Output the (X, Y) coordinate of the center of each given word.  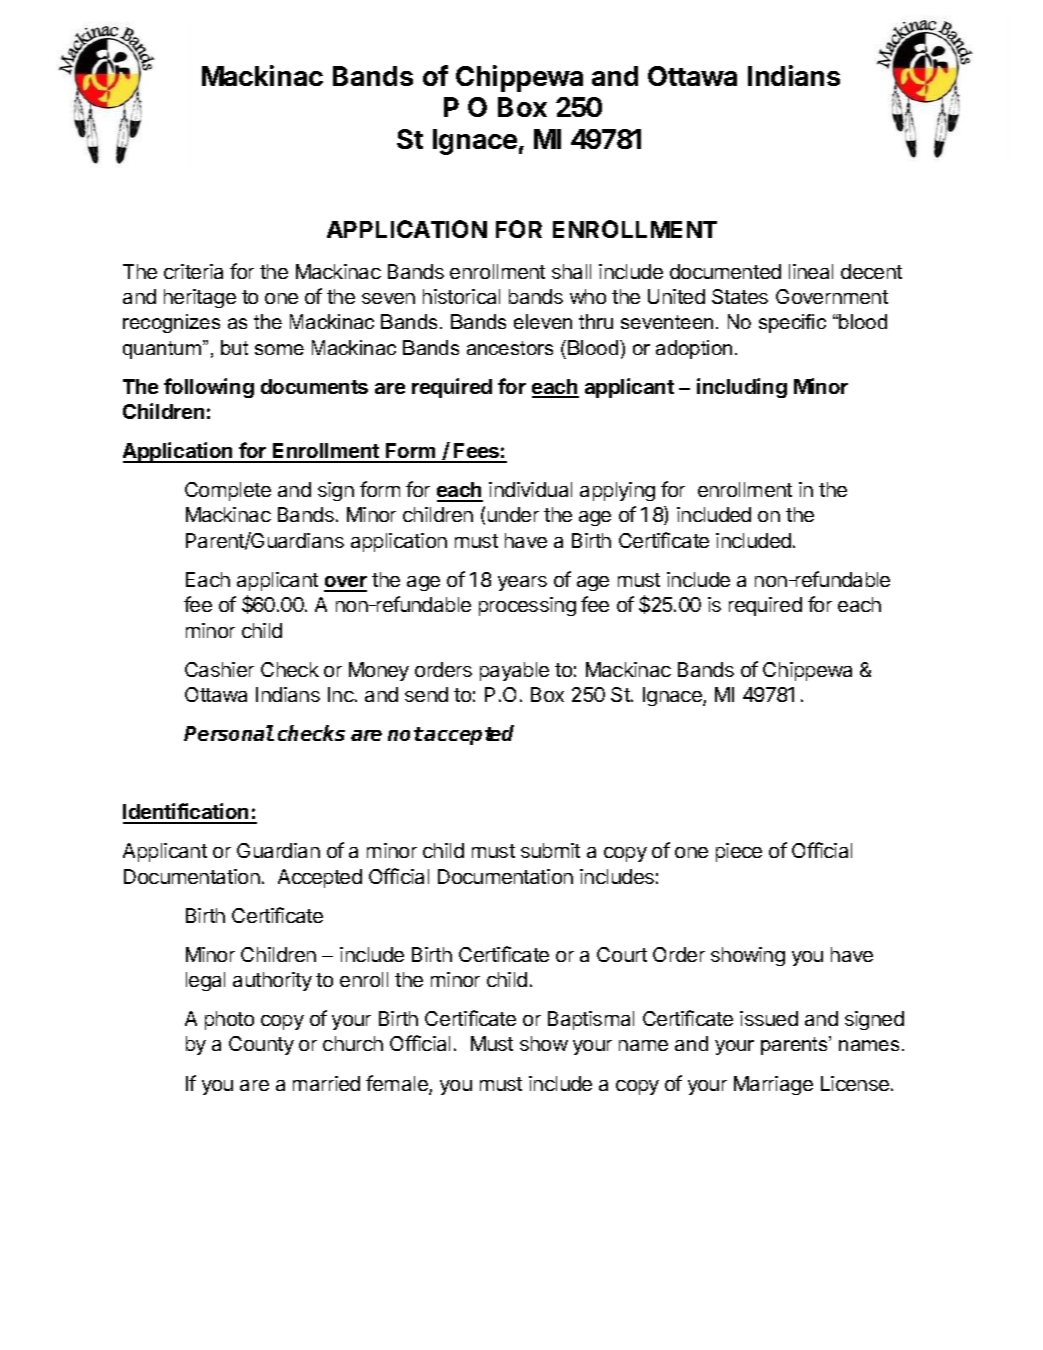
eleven (543, 321)
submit (550, 850)
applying (617, 491)
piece (739, 852)
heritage (200, 298)
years (522, 583)
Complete (228, 491)
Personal (229, 733)
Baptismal (591, 1020)
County (261, 1045)
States (740, 296)
